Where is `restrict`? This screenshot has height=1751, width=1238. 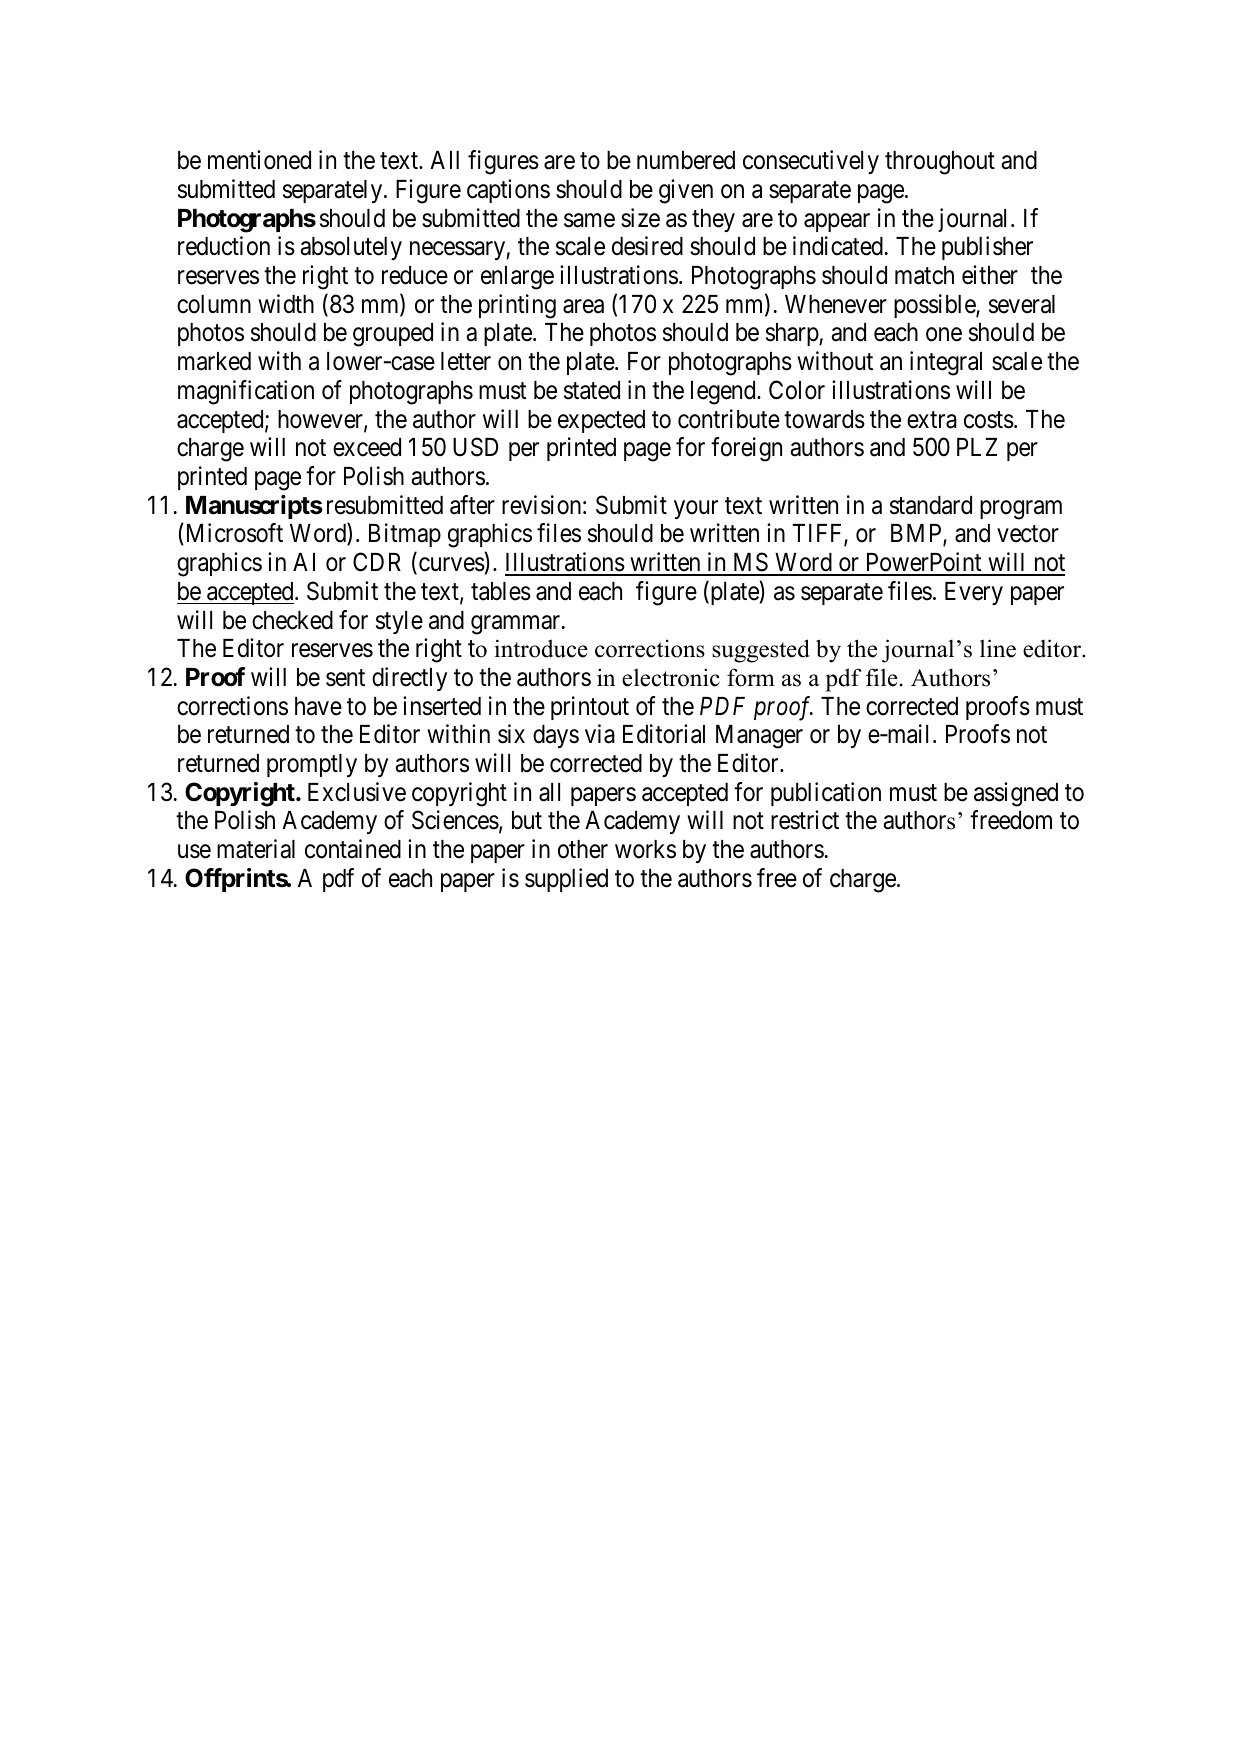 restrict is located at coordinates (805, 820).
